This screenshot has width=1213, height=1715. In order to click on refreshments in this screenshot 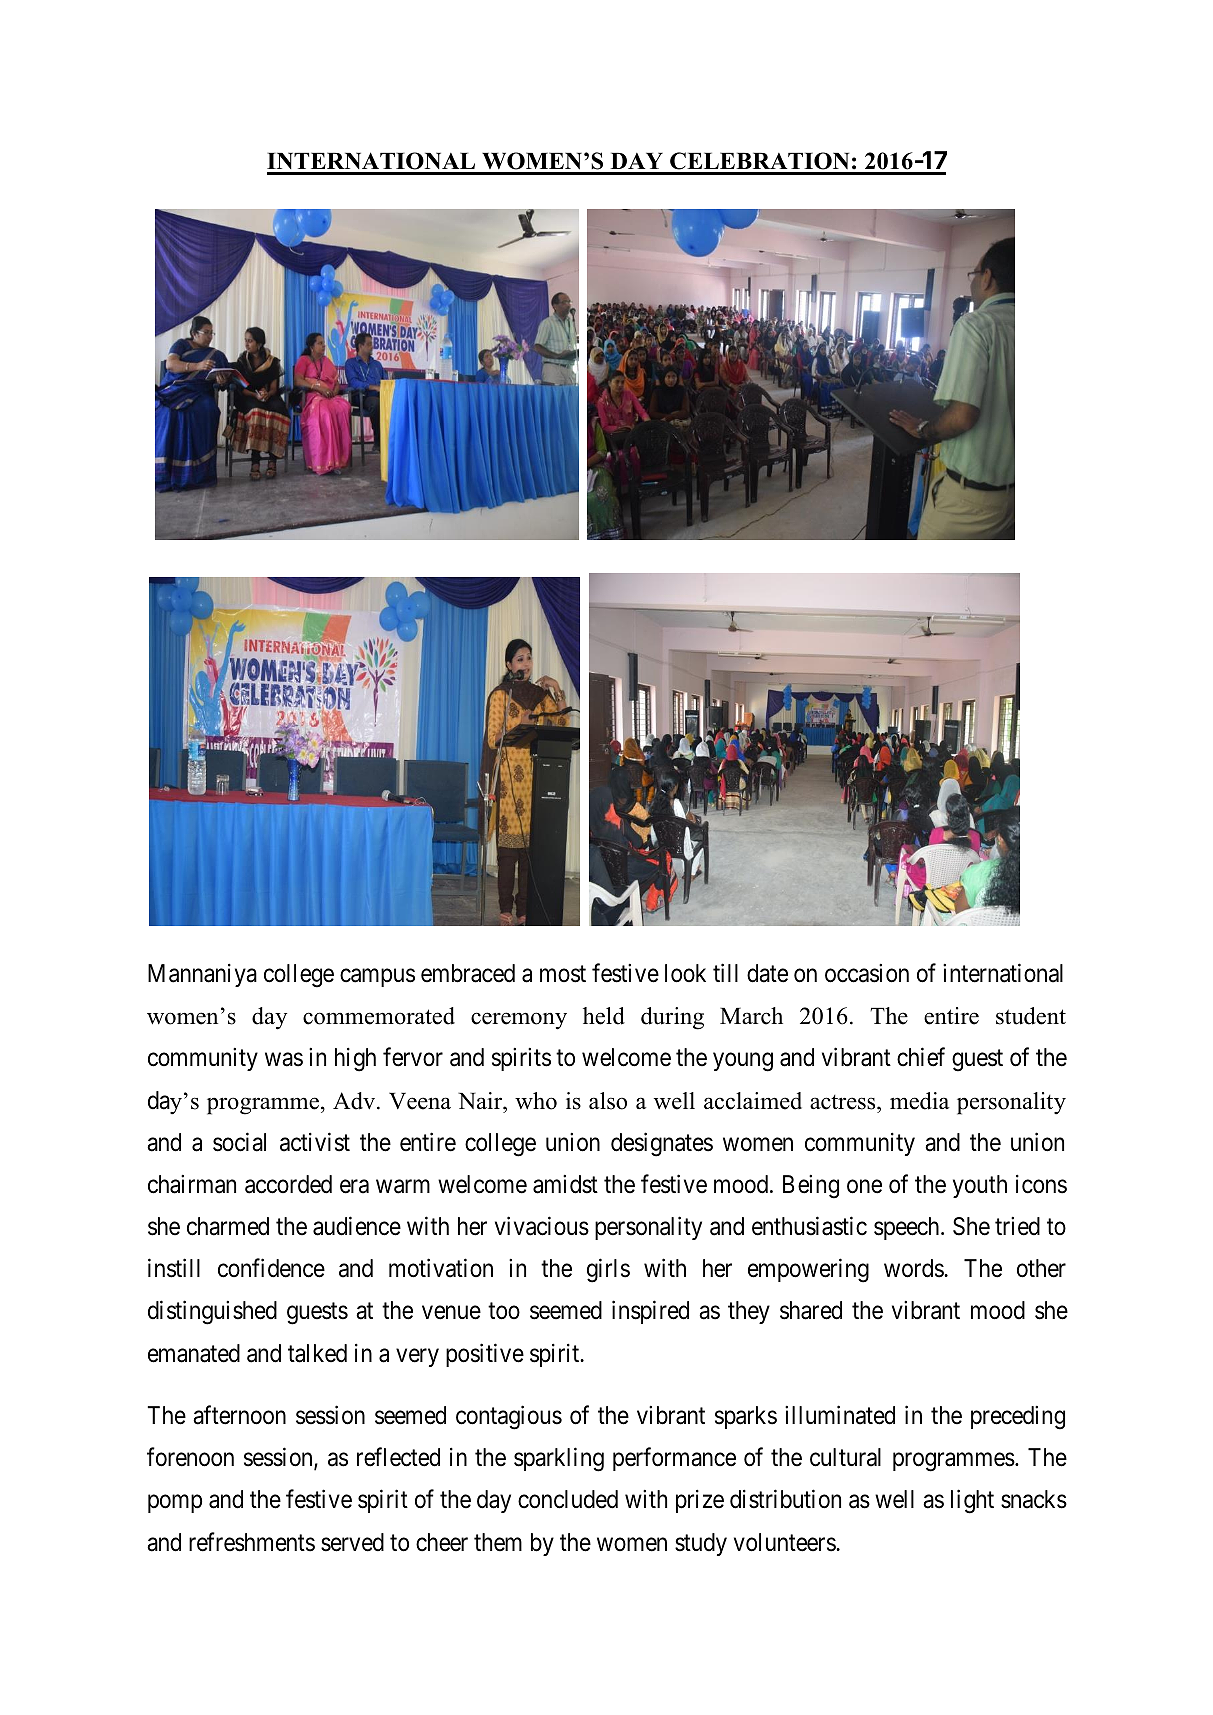, I will do `click(252, 1542)`.
